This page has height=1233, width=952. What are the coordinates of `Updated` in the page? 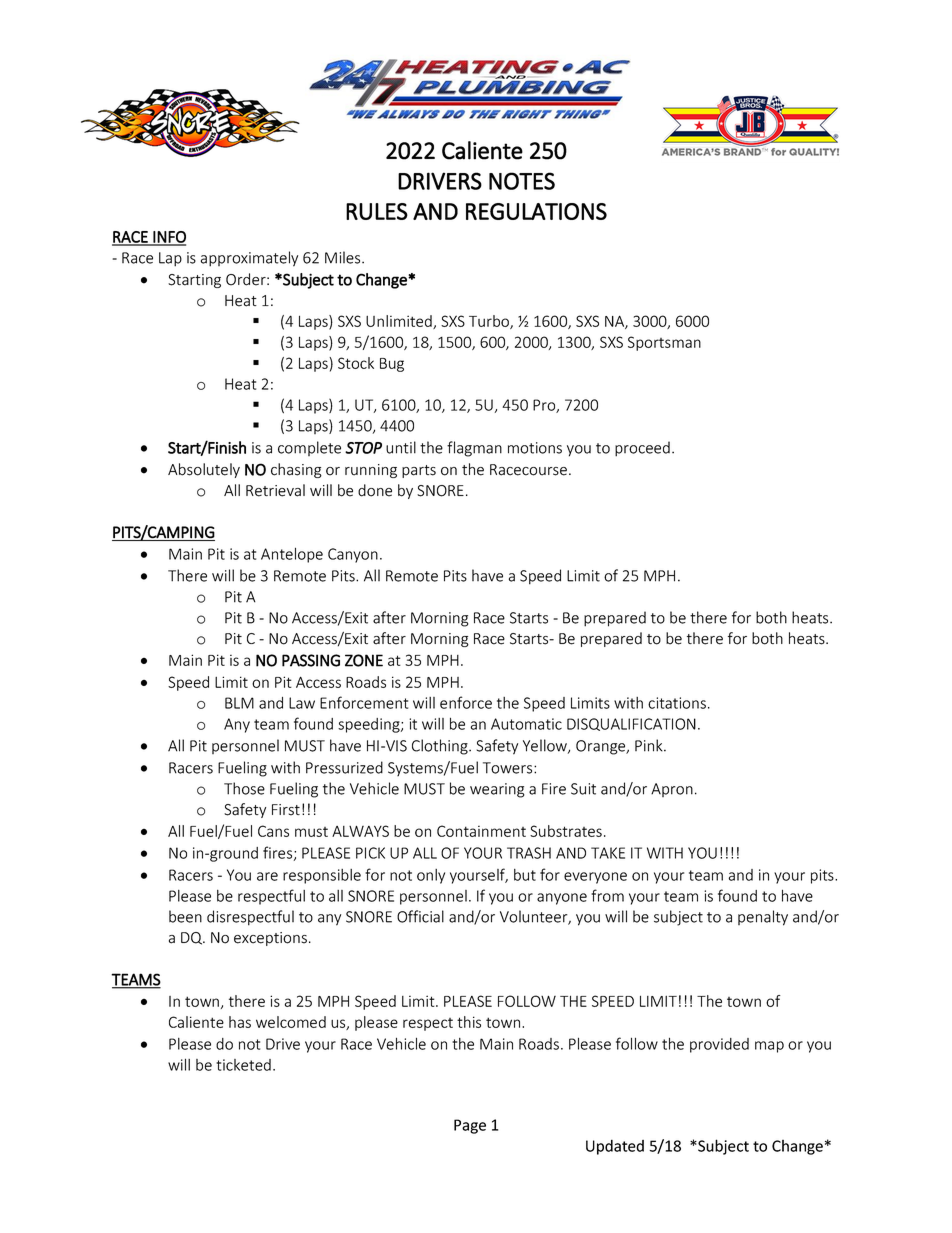 It's located at (615, 1147).
